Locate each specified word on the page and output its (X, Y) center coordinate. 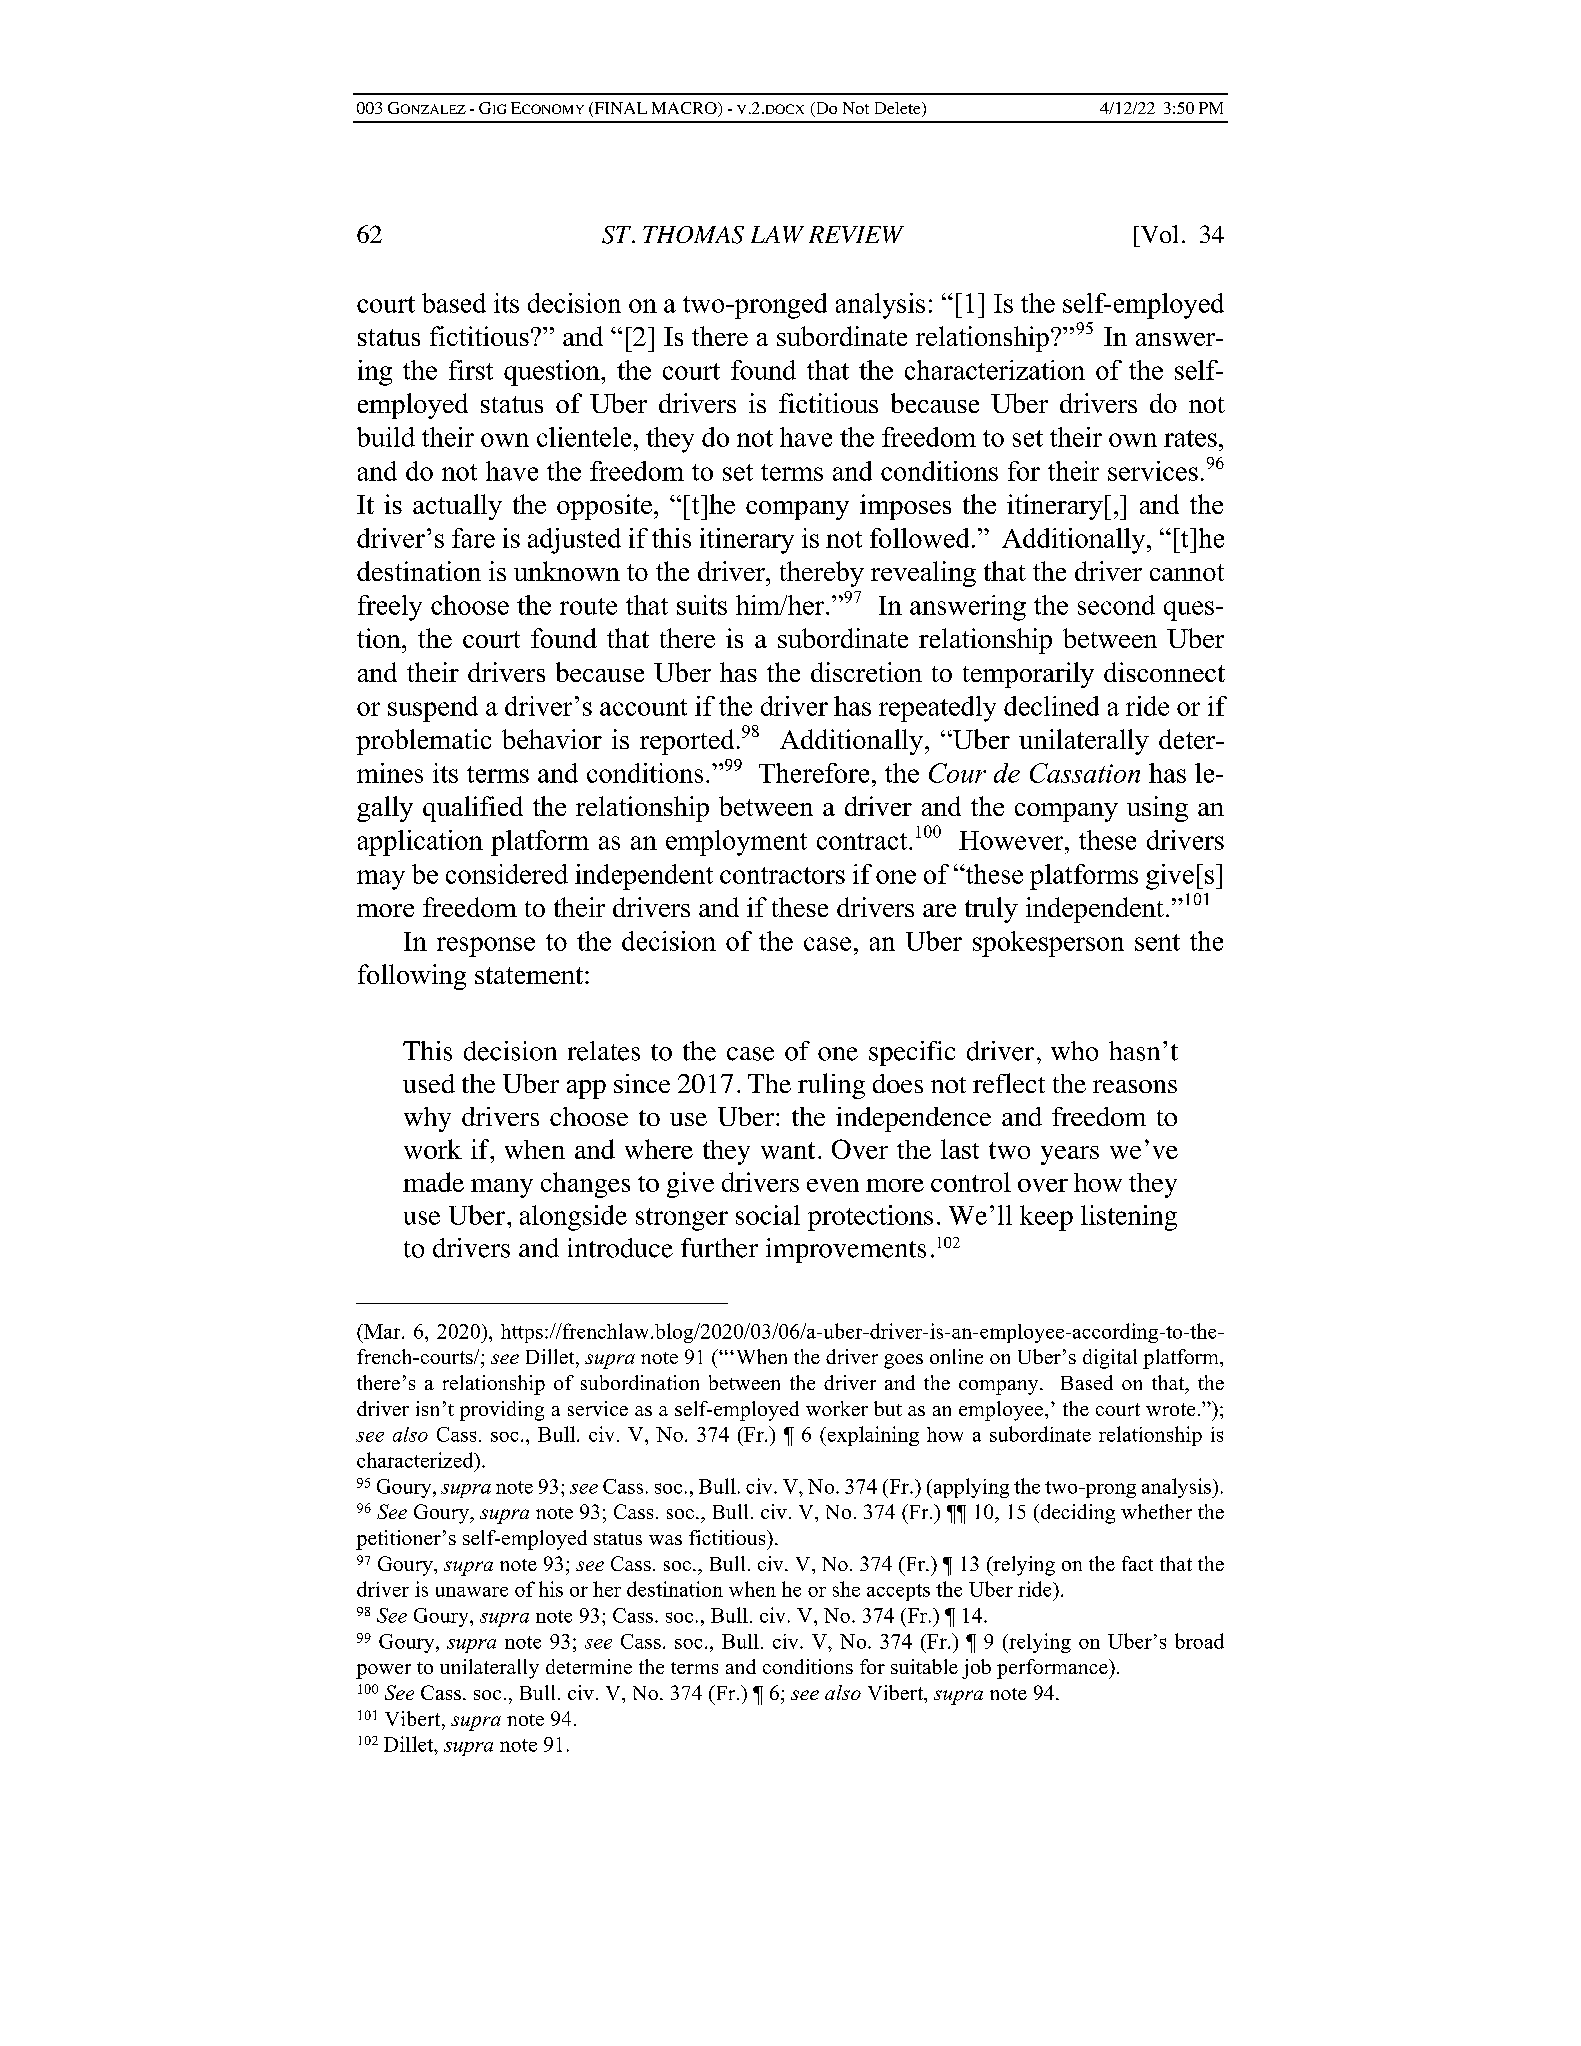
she (846, 1589)
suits (702, 605)
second (1116, 605)
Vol (1158, 234)
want (788, 1150)
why (427, 1119)
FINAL (619, 109)
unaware (472, 1592)
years (1070, 1155)
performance (1053, 1669)
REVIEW (856, 234)
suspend (433, 709)
